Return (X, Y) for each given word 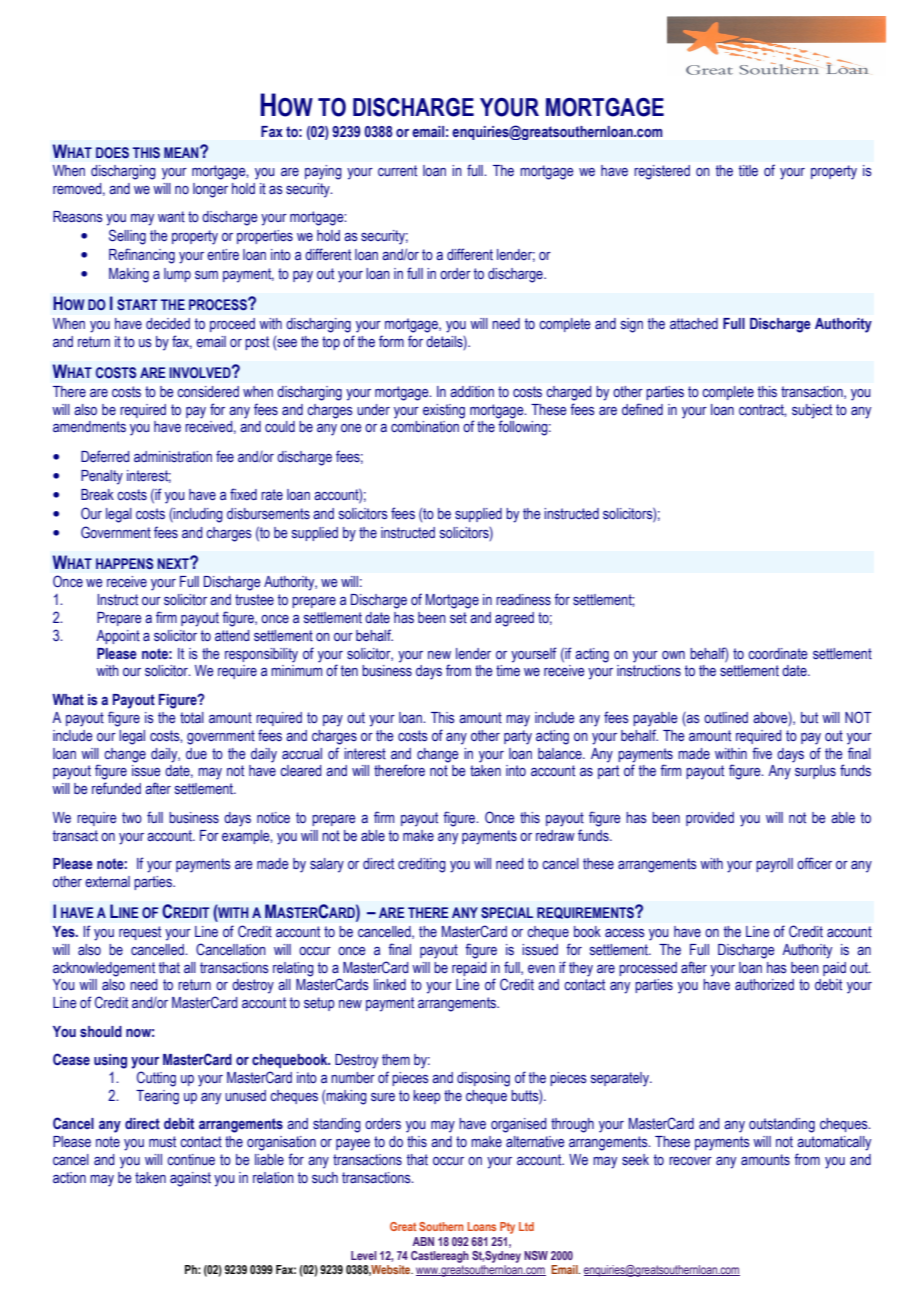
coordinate (778, 653)
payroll (774, 865)
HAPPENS (124, 564)
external (107, 882)
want (171, 217)
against (190, 1179)
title (748, 171)
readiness (523, 600)
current (397, 171)
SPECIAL (507, 912)
